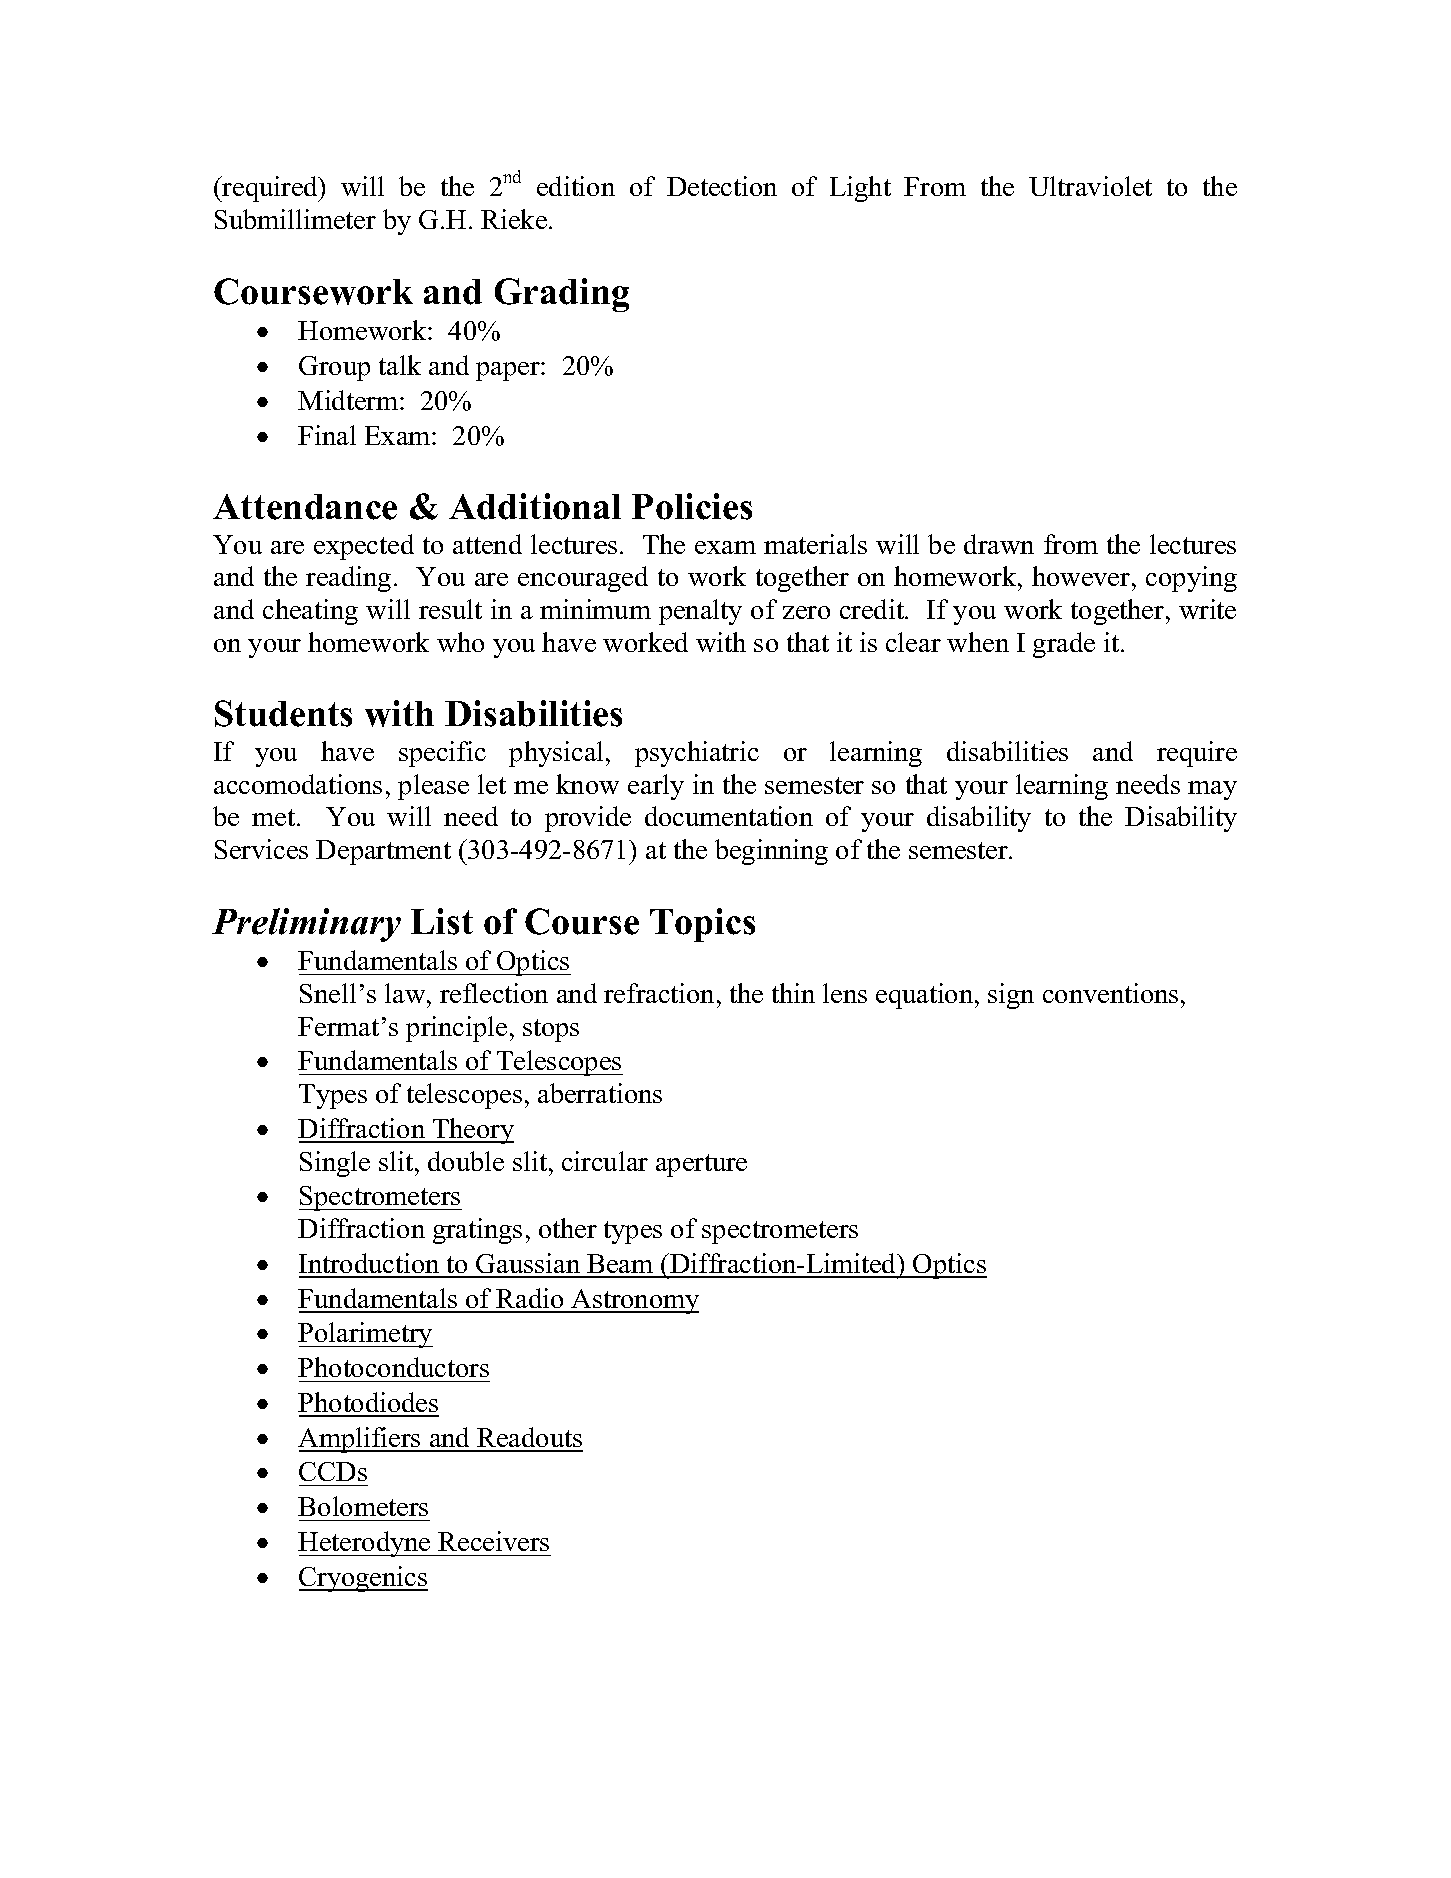  What do you see at coordinates (383, 852) in the image?
I see `Department` at bounding box center [383, 852].
